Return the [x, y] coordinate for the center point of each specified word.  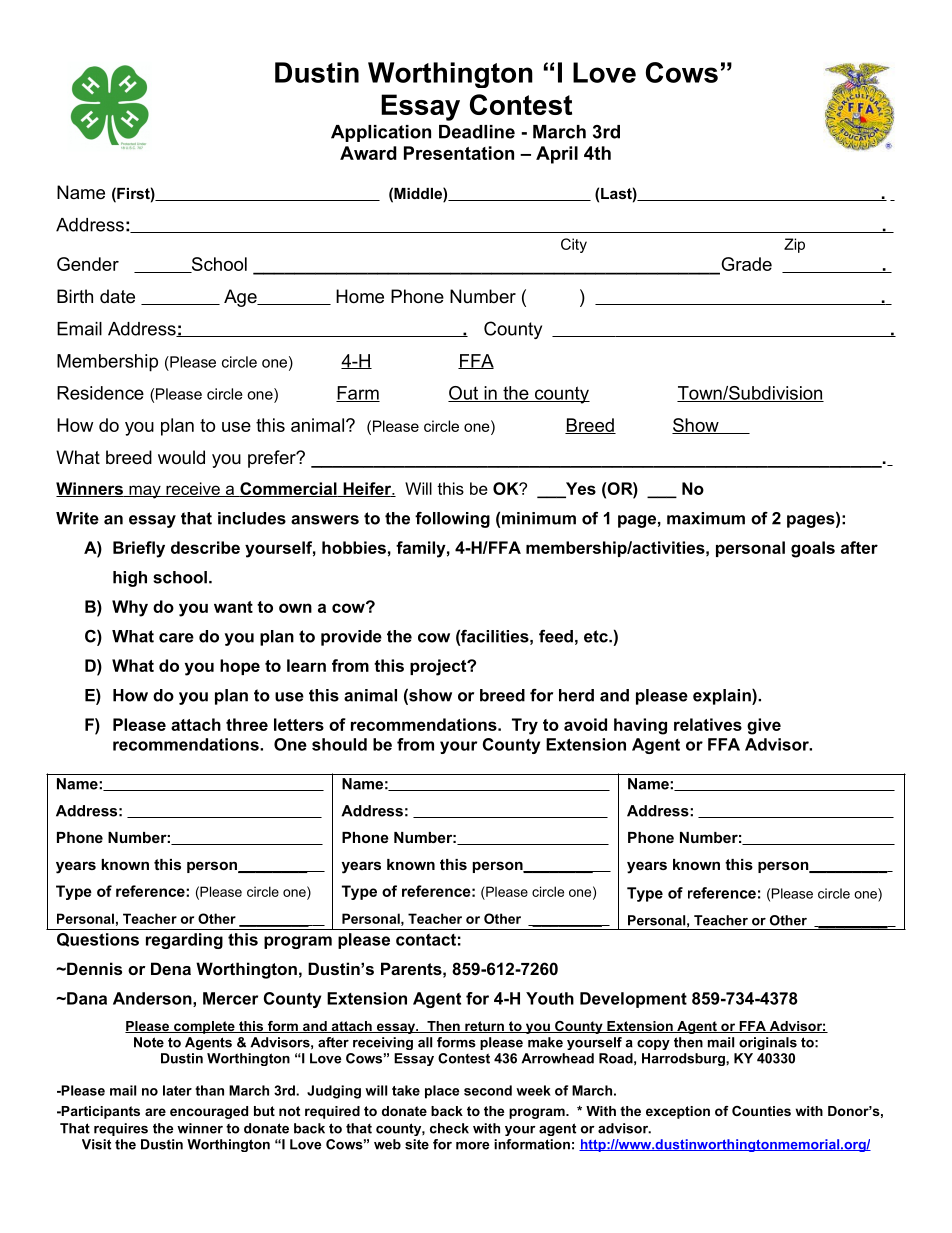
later [177, 1090]
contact [426, 940]
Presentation [459, 153]
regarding [184, 941]
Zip [794, 245]
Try [525, 726]
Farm [358, 394]
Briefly [139, 549]
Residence [100, 393]
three [247, 724]
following [452, 520]
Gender [88, 264]
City [574, 245]
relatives [708, 724]
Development [633, 1000]
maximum [706, 518]
